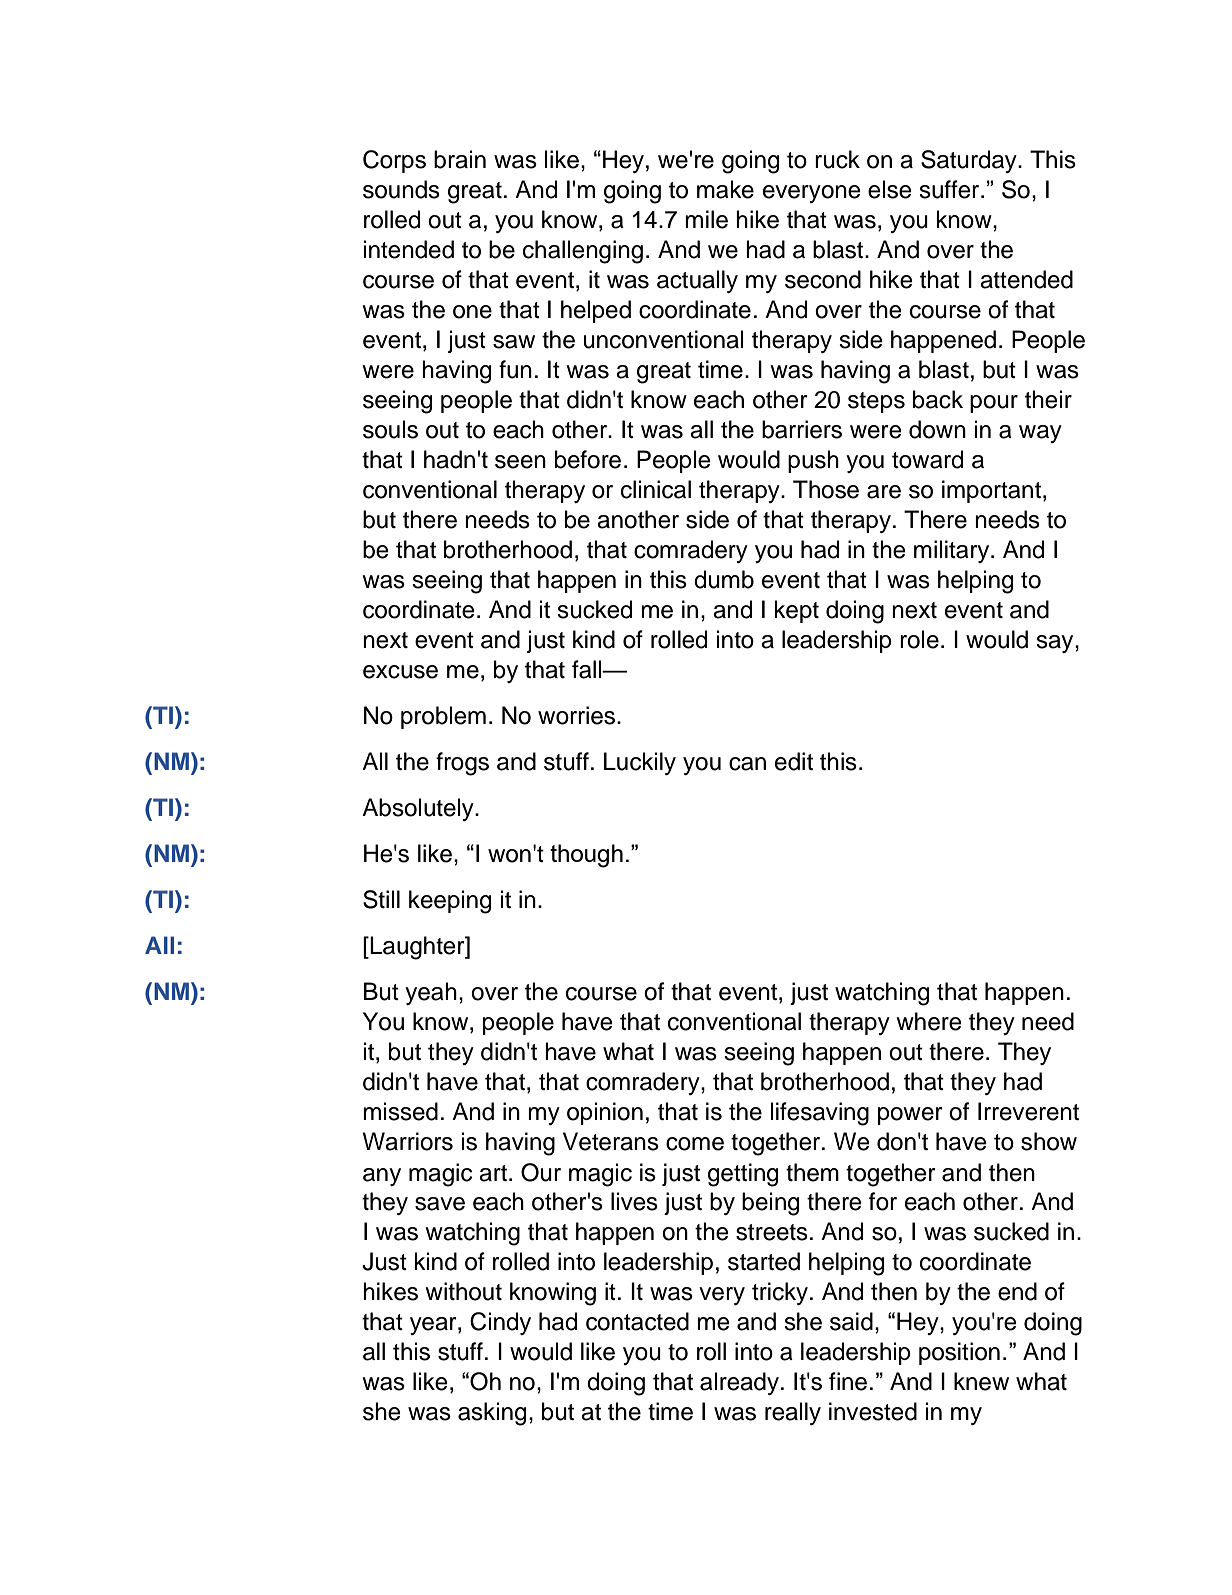  I want to click on yeah, so click(431, 993).
